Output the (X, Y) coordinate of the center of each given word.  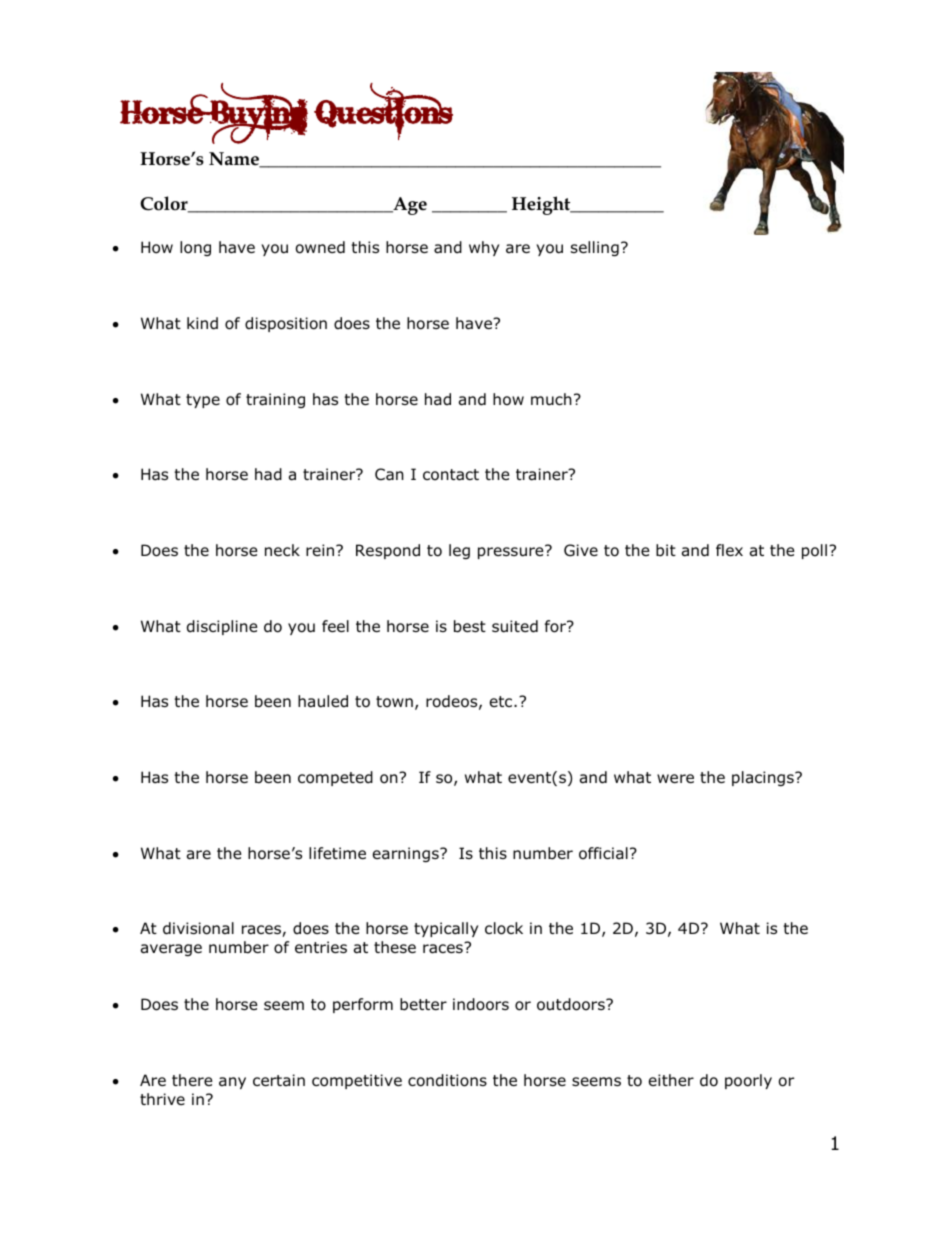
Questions (383, 111)
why (484, 248)
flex (729, 550)
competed (335, 778)
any (232, 1083)
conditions (447, 1080)
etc (502, 701)
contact (451, 475)
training (275, 400)
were (675, 778)
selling (595, 248)
